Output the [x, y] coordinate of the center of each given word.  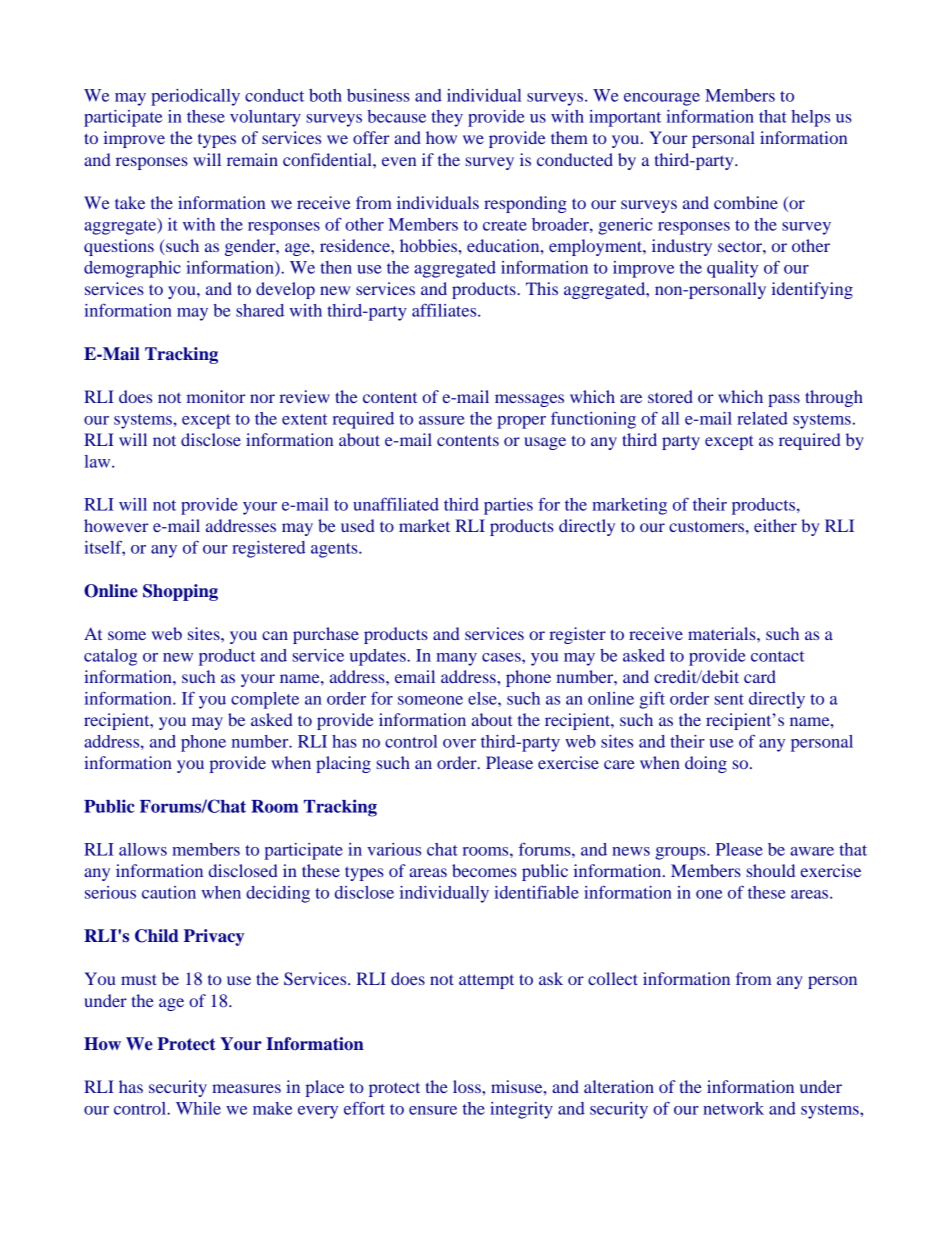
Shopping [180, 592]
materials [723, 633]
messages [529, 400]
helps [810, 118]
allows [143, 849]
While [198, 1108]
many [456, 659]
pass [784, 400]
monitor [216, 396]
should [770, 870]
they [447, 118]
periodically [195, 97]
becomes [484, 870]
